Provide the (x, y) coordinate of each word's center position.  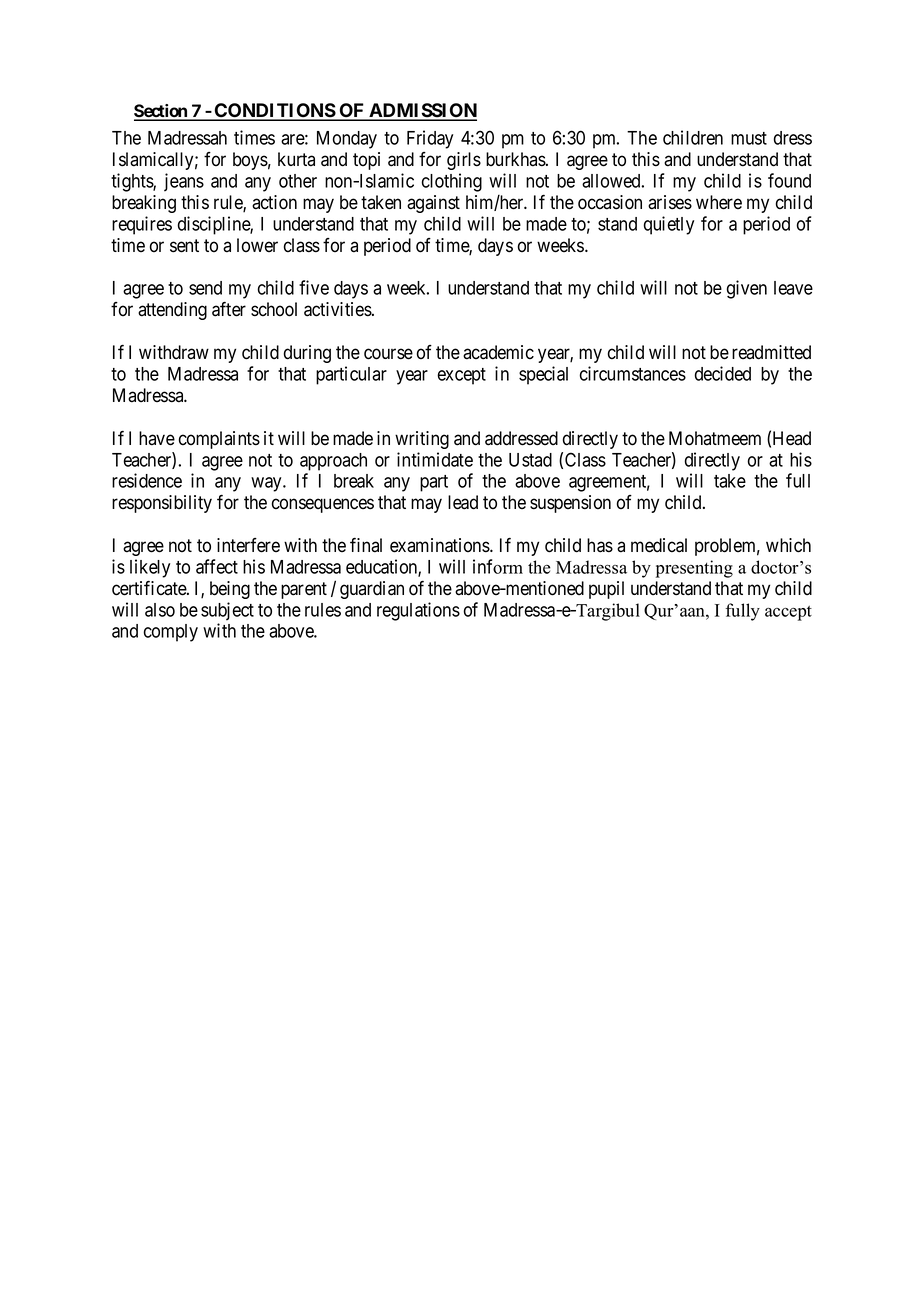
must (749, 138)
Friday (430, 139)
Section (161, 112)
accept (788, 613)
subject (227, 611)
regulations (418, 611)
